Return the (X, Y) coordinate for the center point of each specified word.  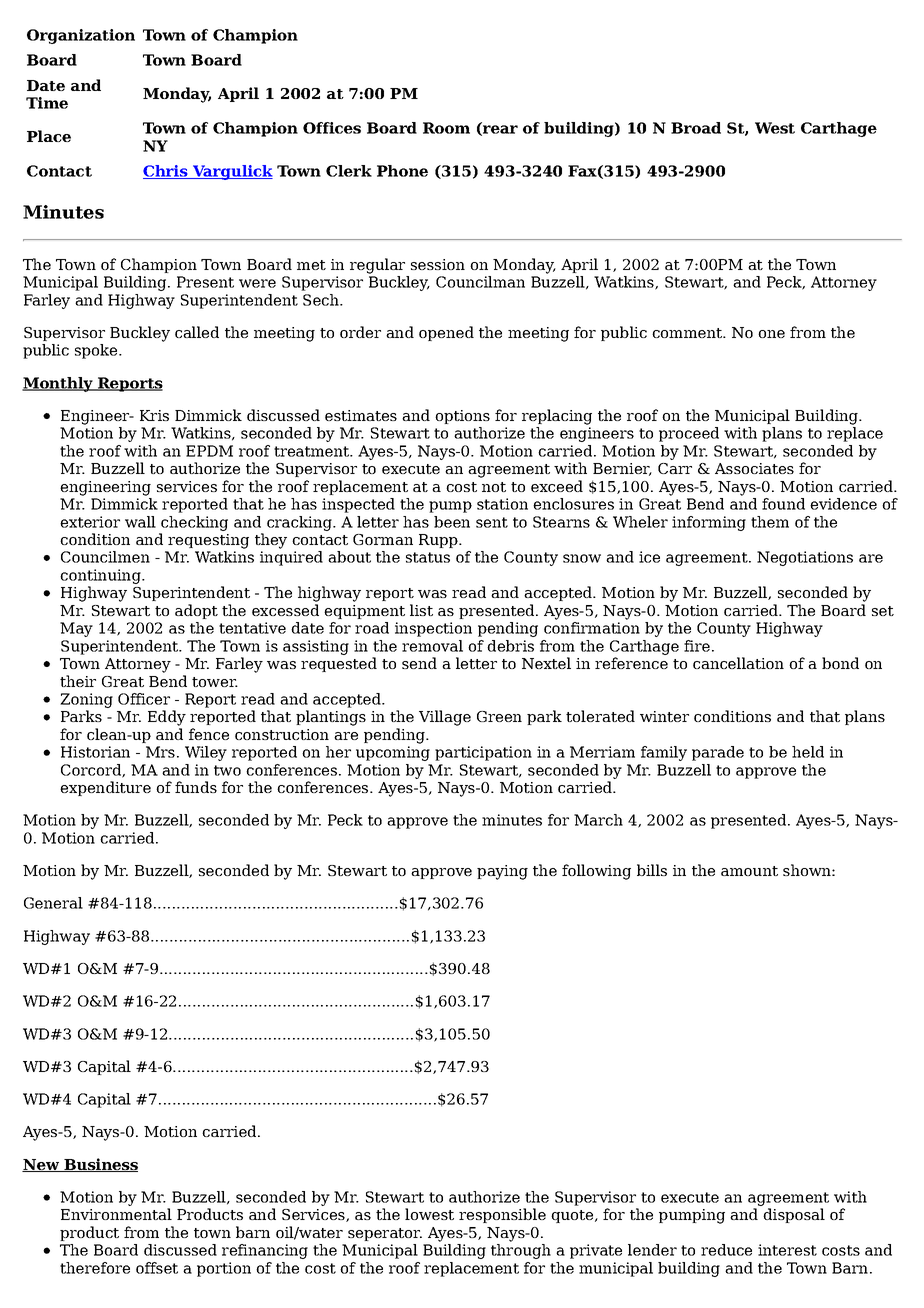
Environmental (116, 1214)
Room (446, 128)
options (462, 417)
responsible (502, 1215)
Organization (81, 36)
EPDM (209, 451)
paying (502, 872)
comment (688, 333)
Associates (754, 468)
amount (749, 871)
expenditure (105, 788)
